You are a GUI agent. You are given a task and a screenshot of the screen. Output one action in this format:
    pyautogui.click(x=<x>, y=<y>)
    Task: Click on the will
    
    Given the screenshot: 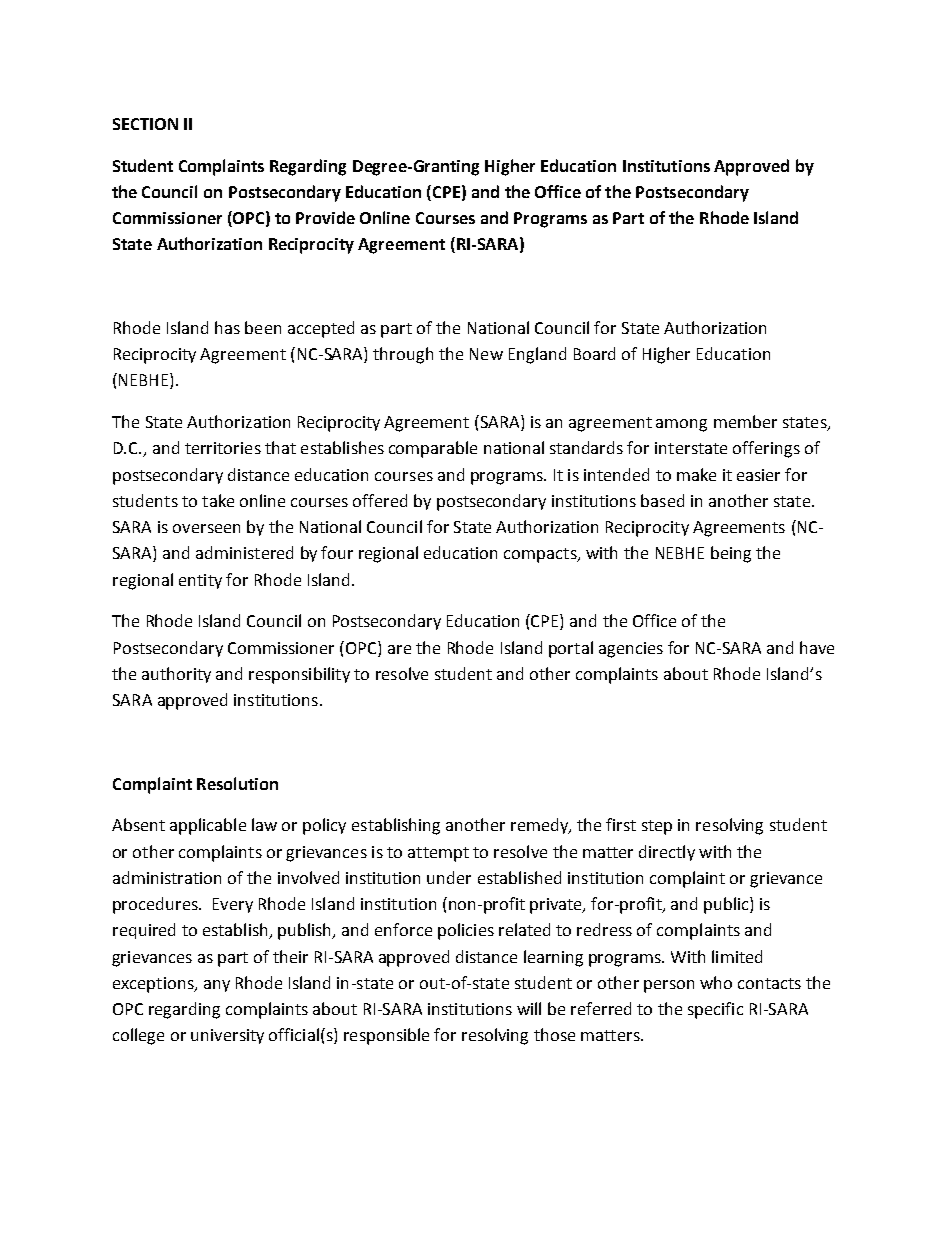 What is the action you would take?
    pyautogui.click(x=529, y=1008)
